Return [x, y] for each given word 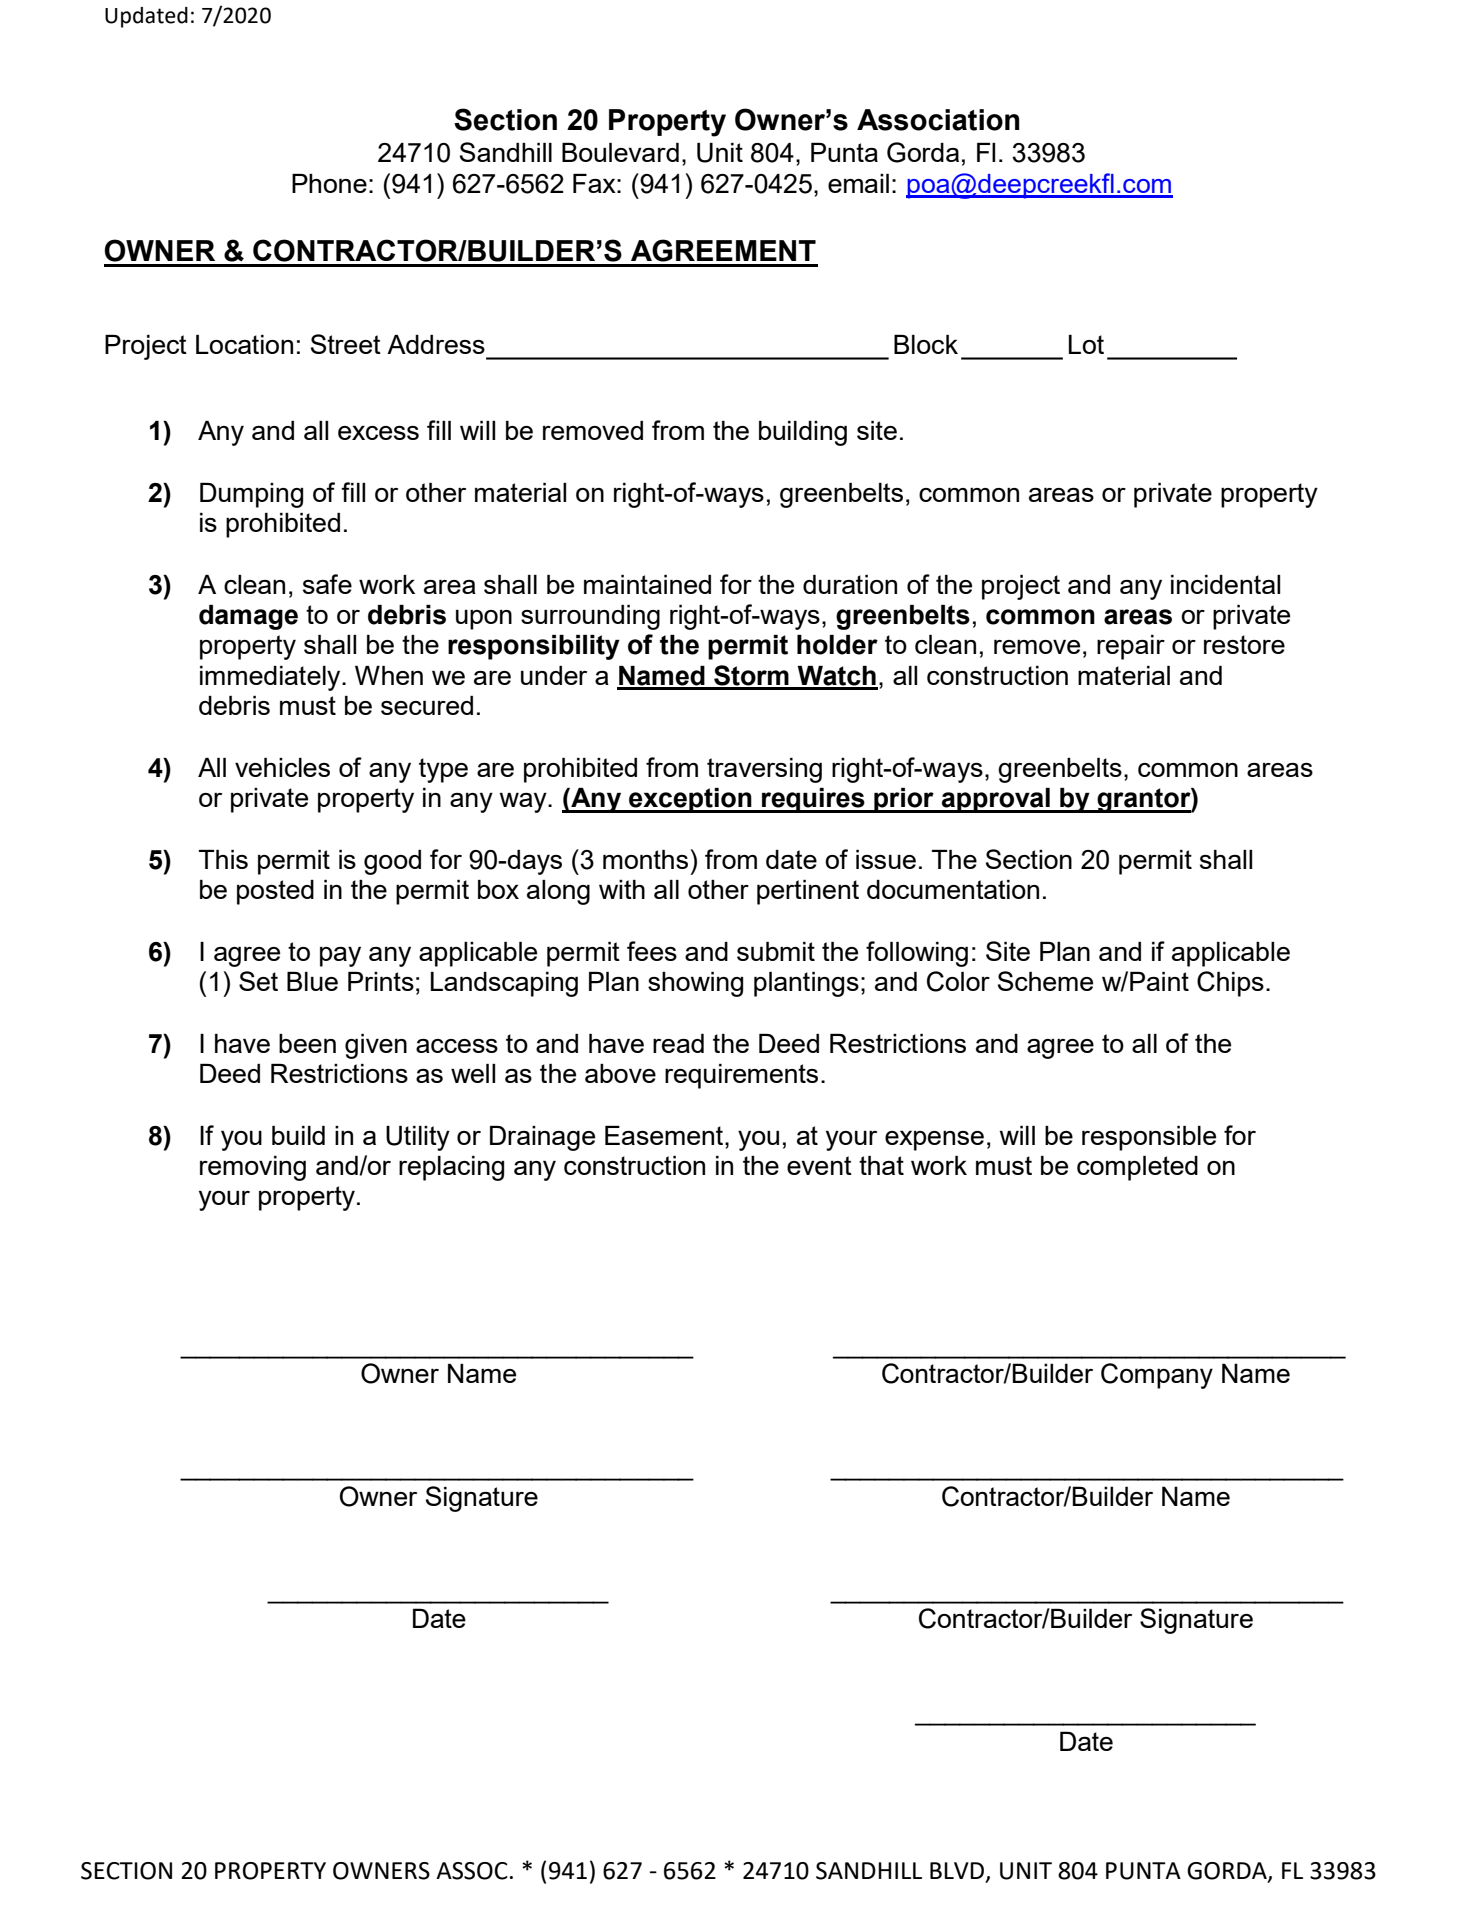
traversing [764, 770]
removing [253, 1168]
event [819, 1165]
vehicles [282, 767]
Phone [329, 183]
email [858, 183]
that [881, 1165]
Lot [1086, 344]
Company [1157, 1376]
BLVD [958, 1871]
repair [1131, 647]
